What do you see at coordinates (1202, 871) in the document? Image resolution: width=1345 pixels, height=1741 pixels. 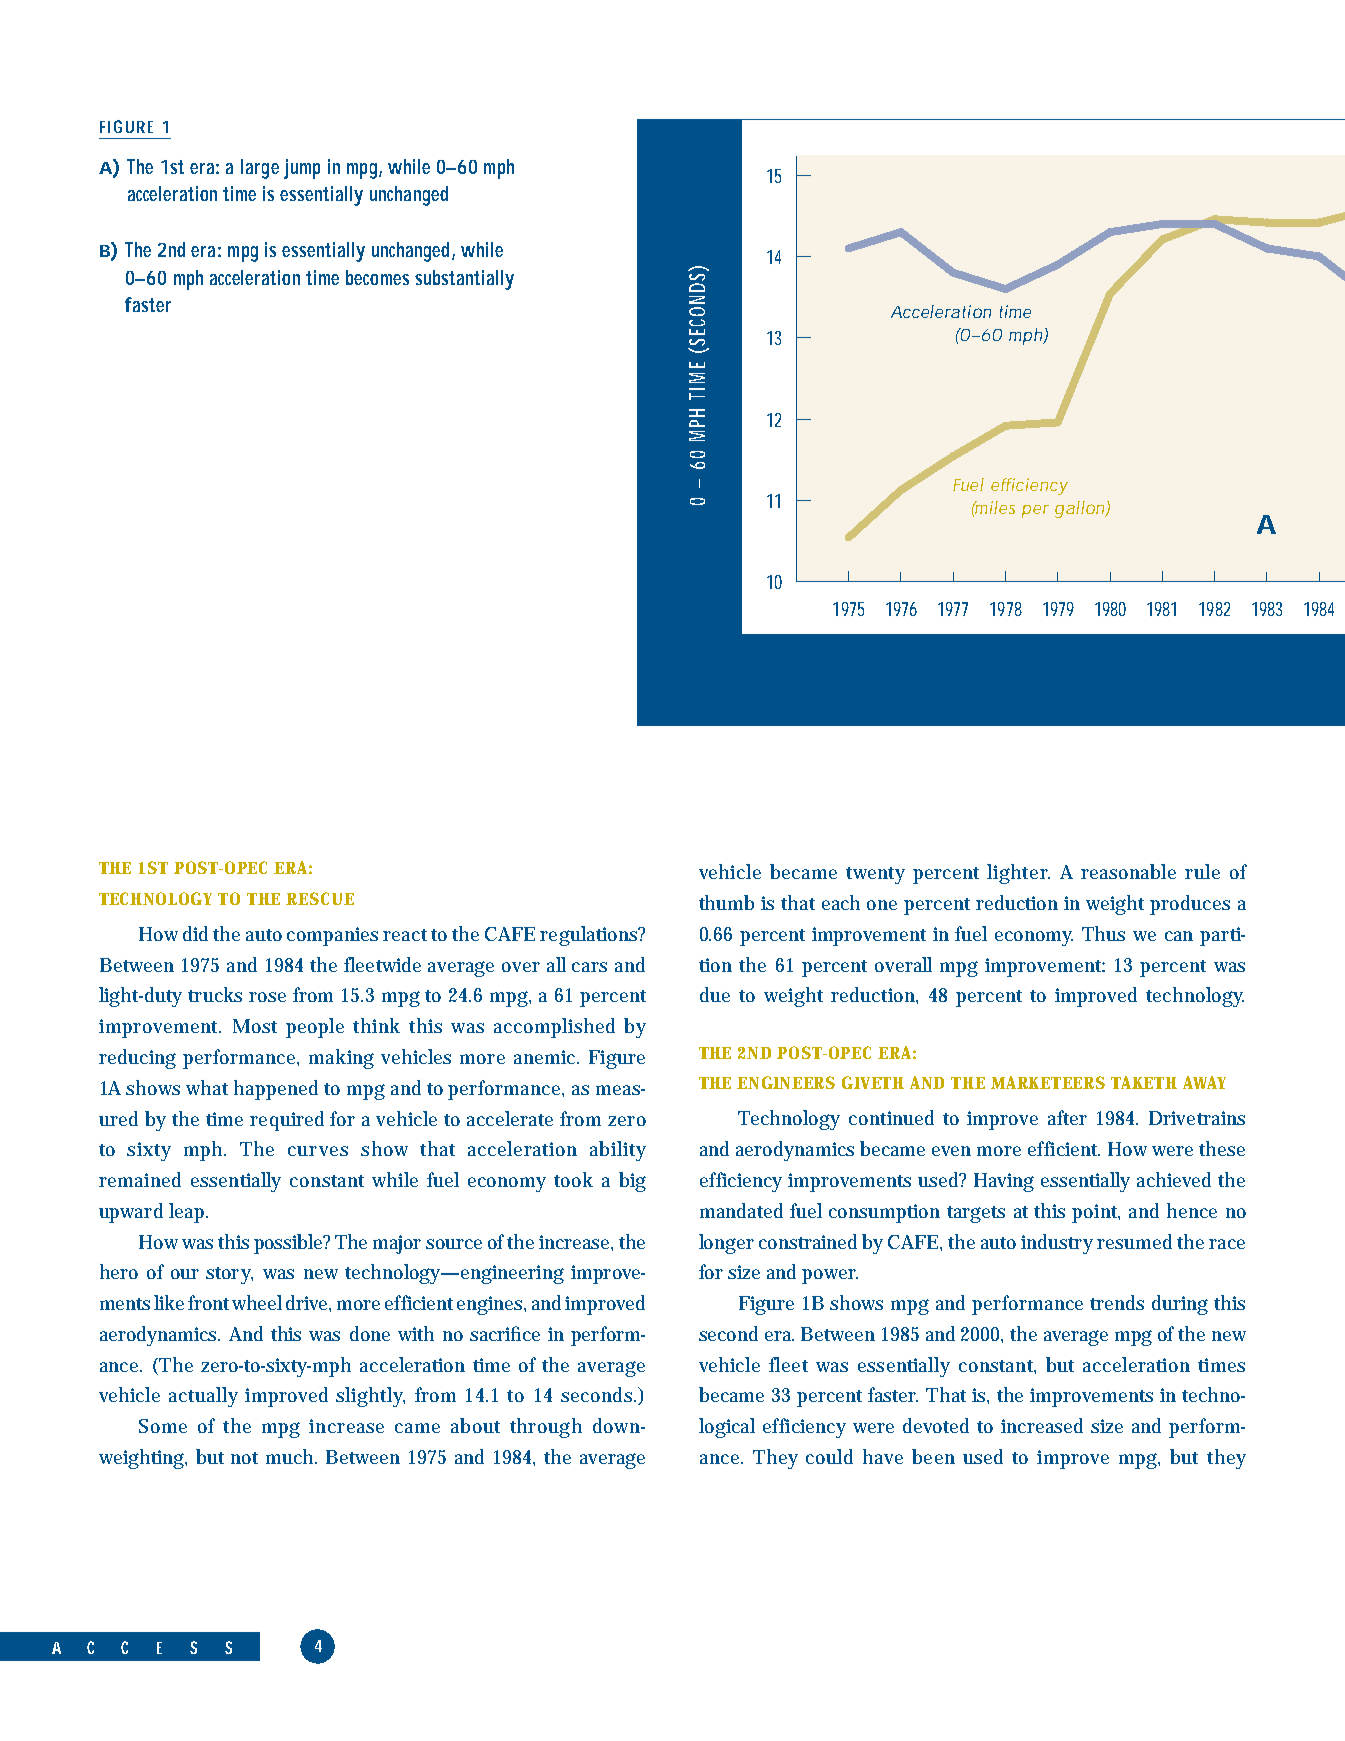 I see `rule` at bounding box center [1202, 871].
